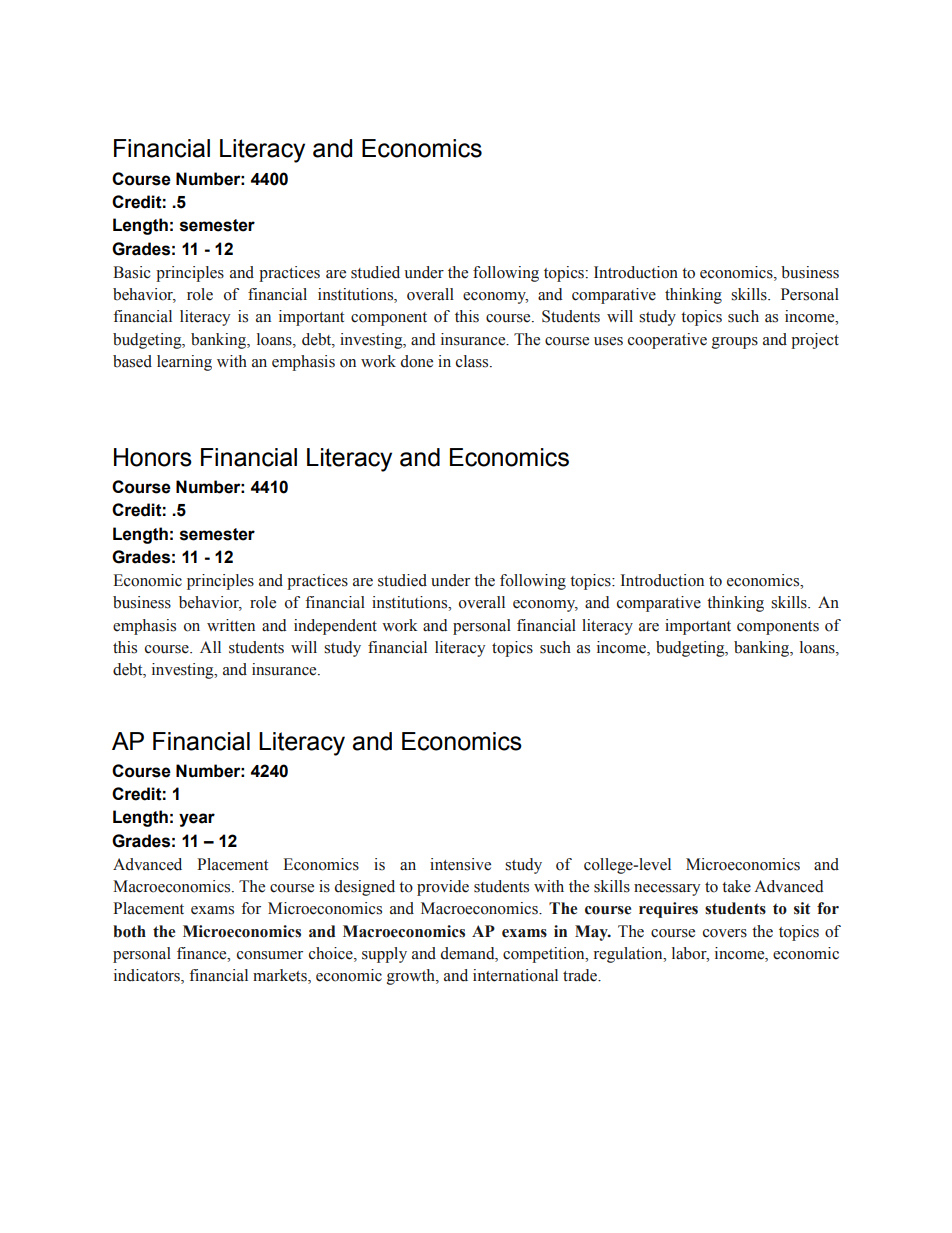 This image has height=1233, width=952. I want to click on done, so click(417, 361).
